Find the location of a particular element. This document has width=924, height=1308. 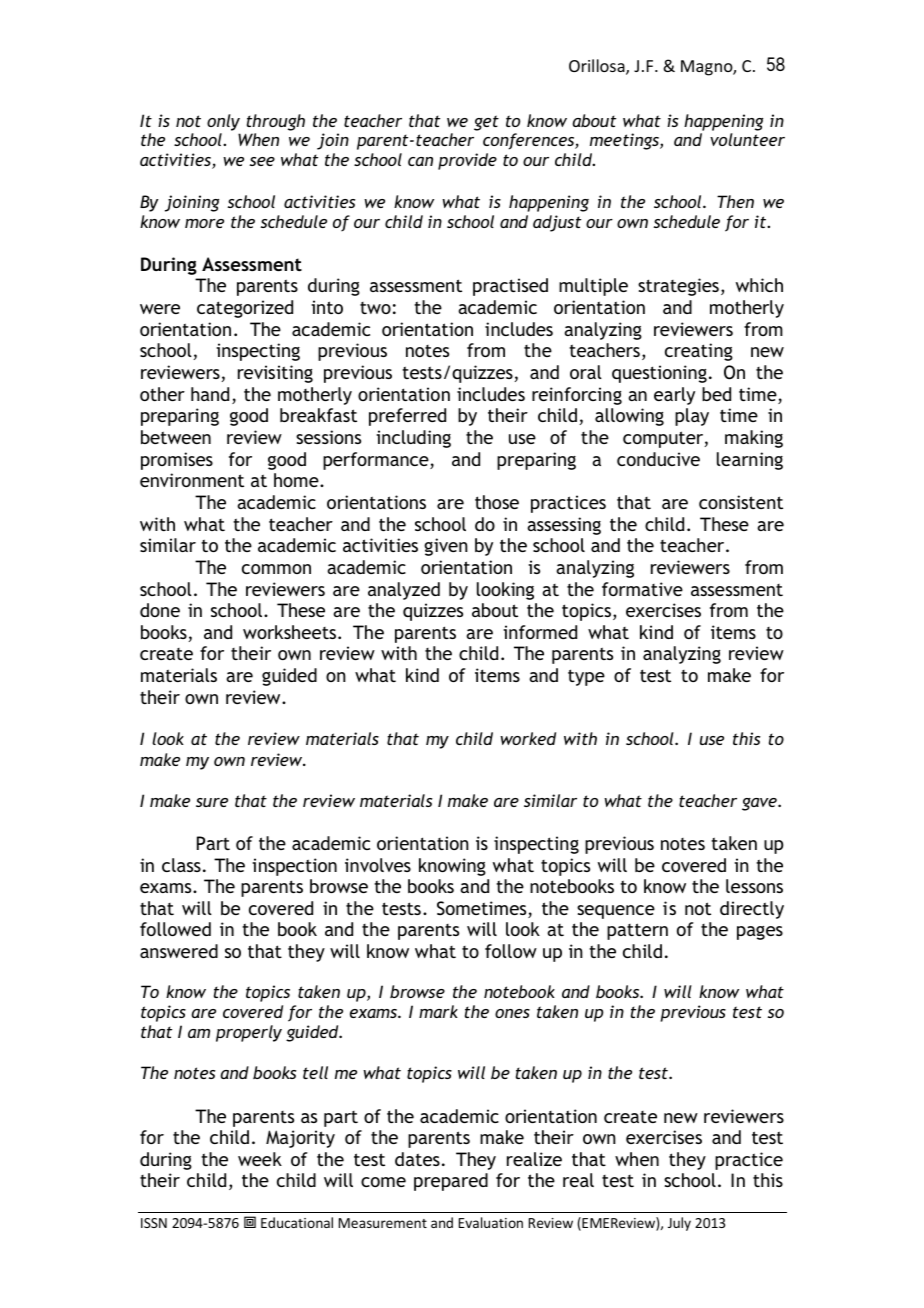

volunteer is located at coordinates (747, 139).
